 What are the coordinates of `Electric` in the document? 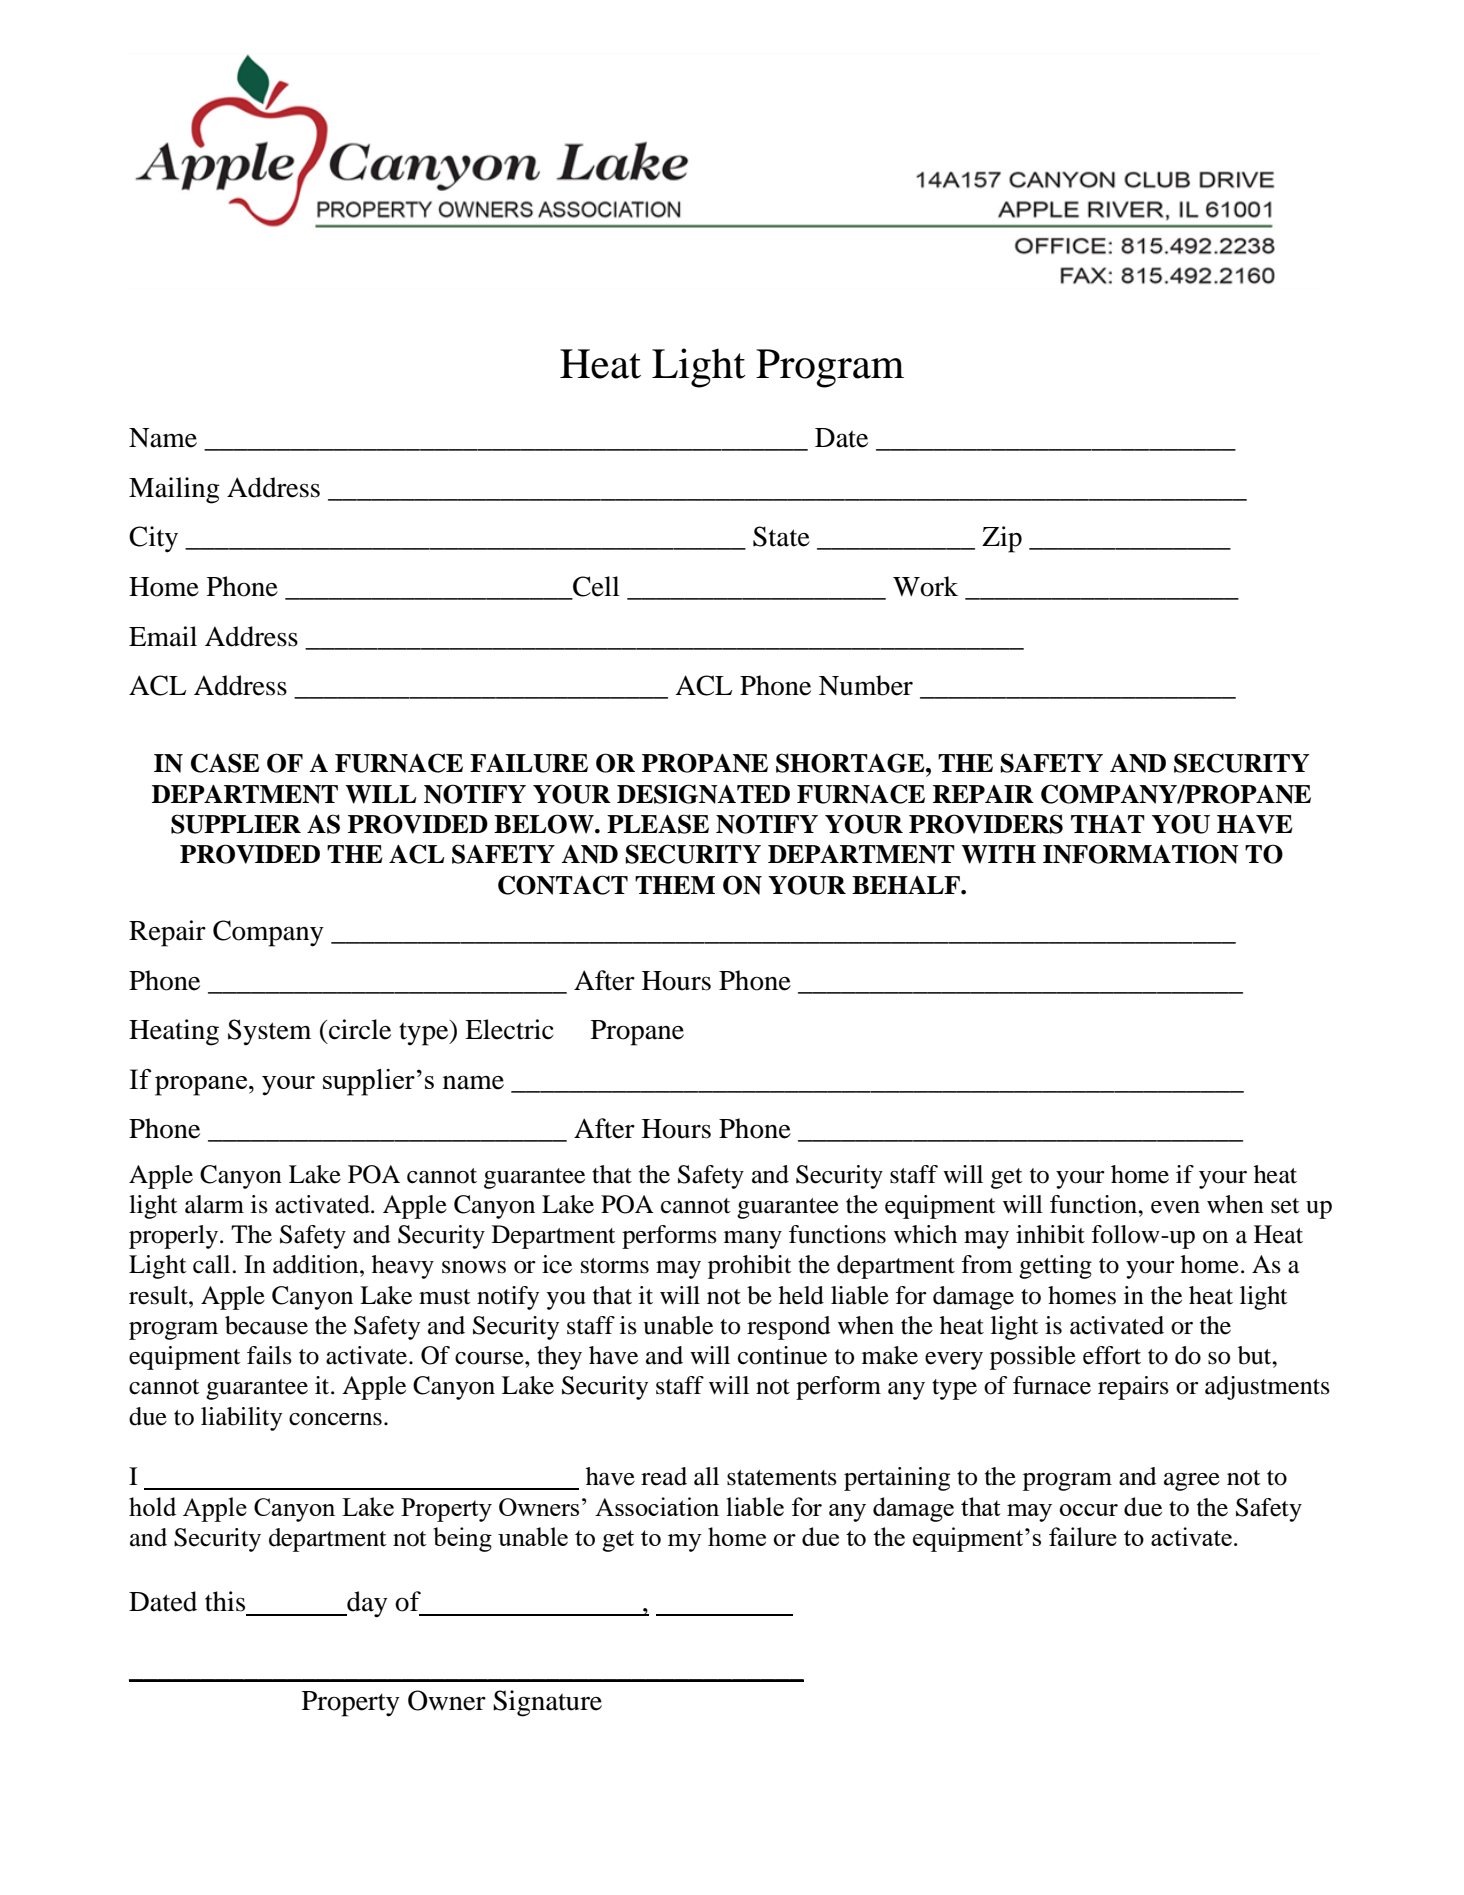 It's located at (509, 1029).
